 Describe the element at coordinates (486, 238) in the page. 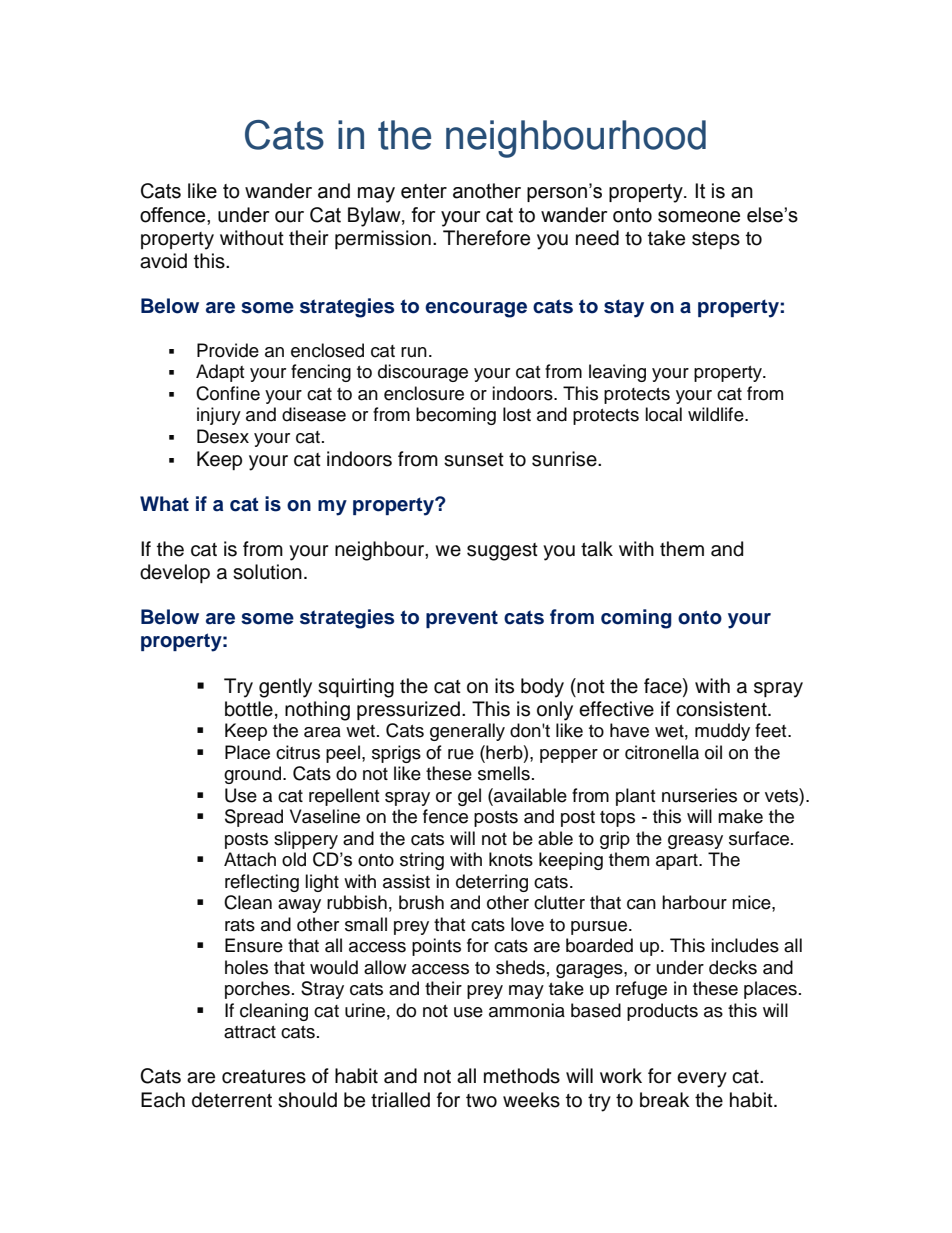

I see `Therefore` at that location.
